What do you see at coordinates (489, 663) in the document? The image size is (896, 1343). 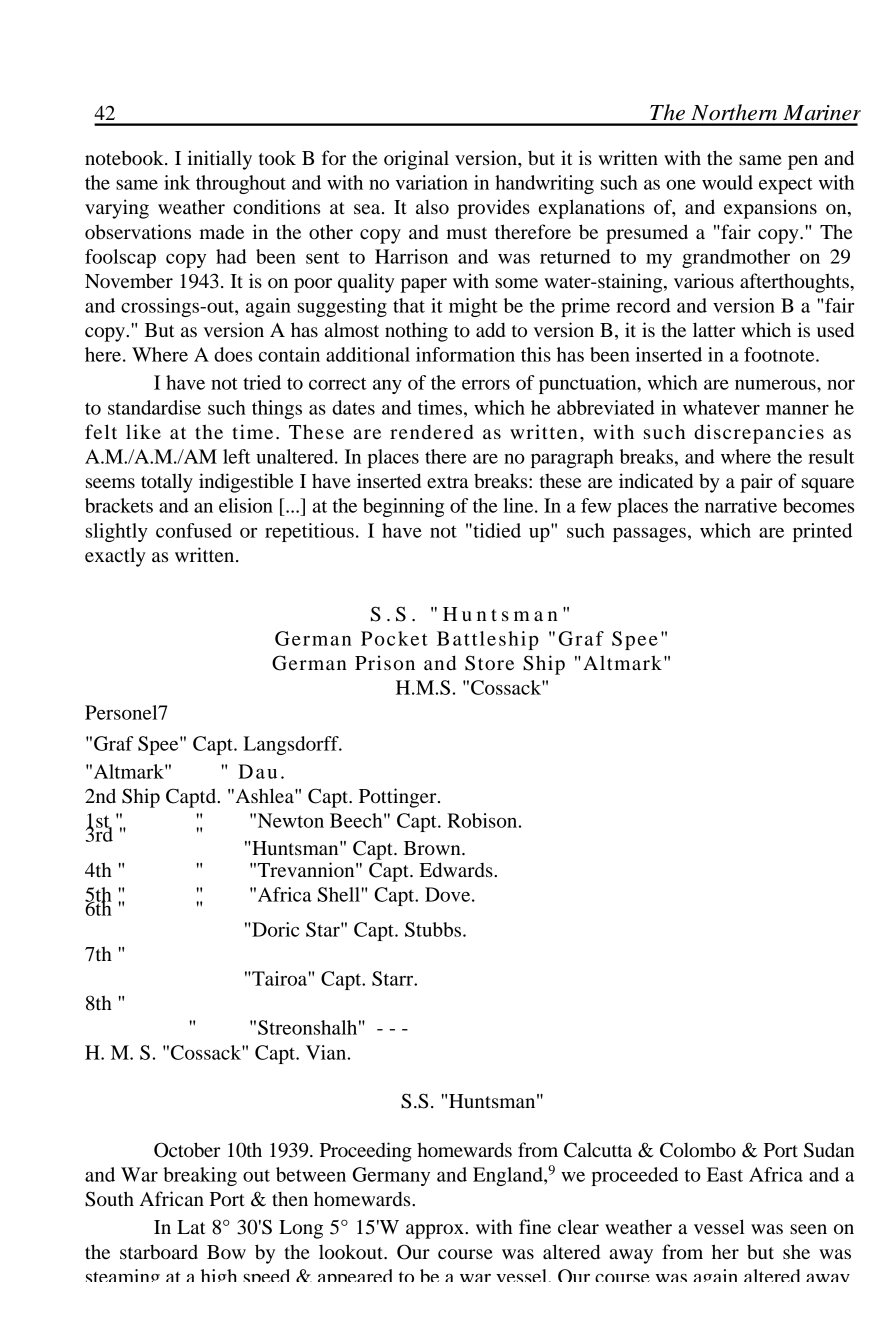 I see `Store` at bounding box center [489, 663].
